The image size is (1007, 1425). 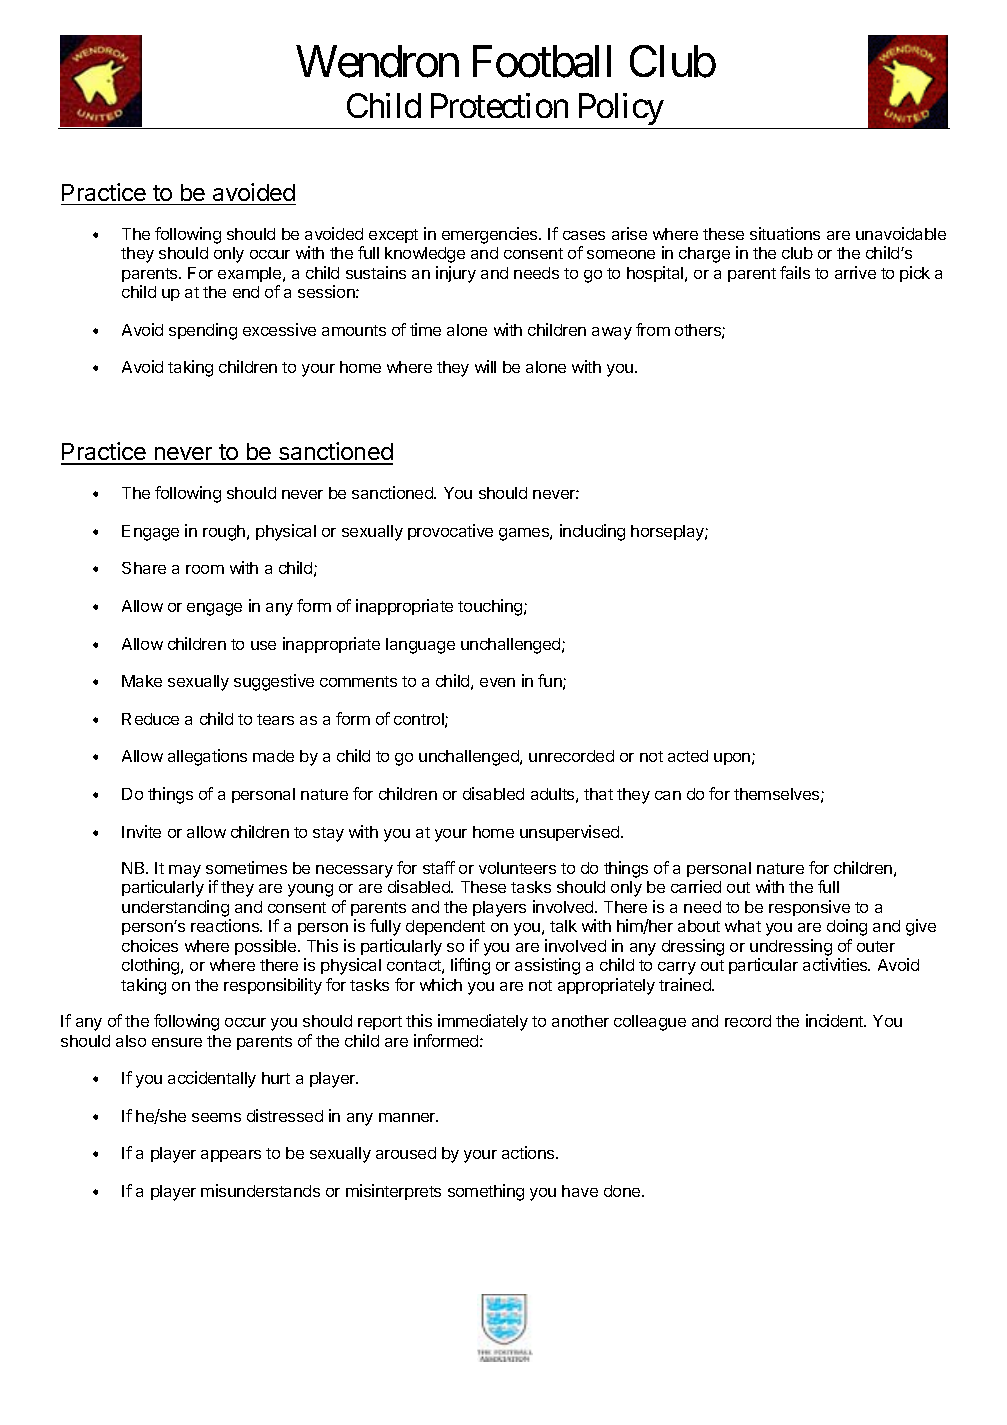 I want to click on something, so click(x=486, y=1192).
